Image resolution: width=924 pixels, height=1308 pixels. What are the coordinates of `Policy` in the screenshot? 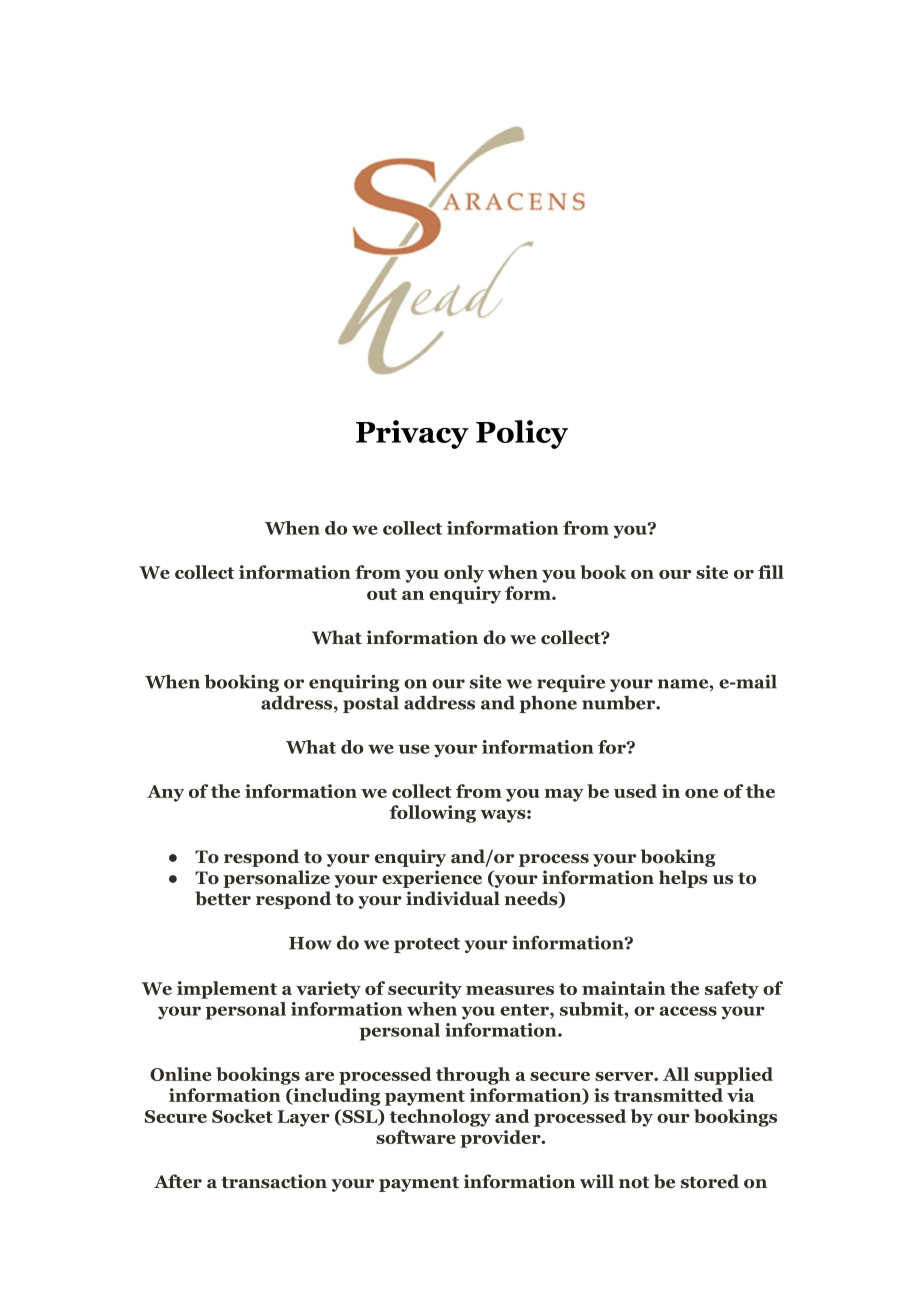 It's located at (522, 434).
